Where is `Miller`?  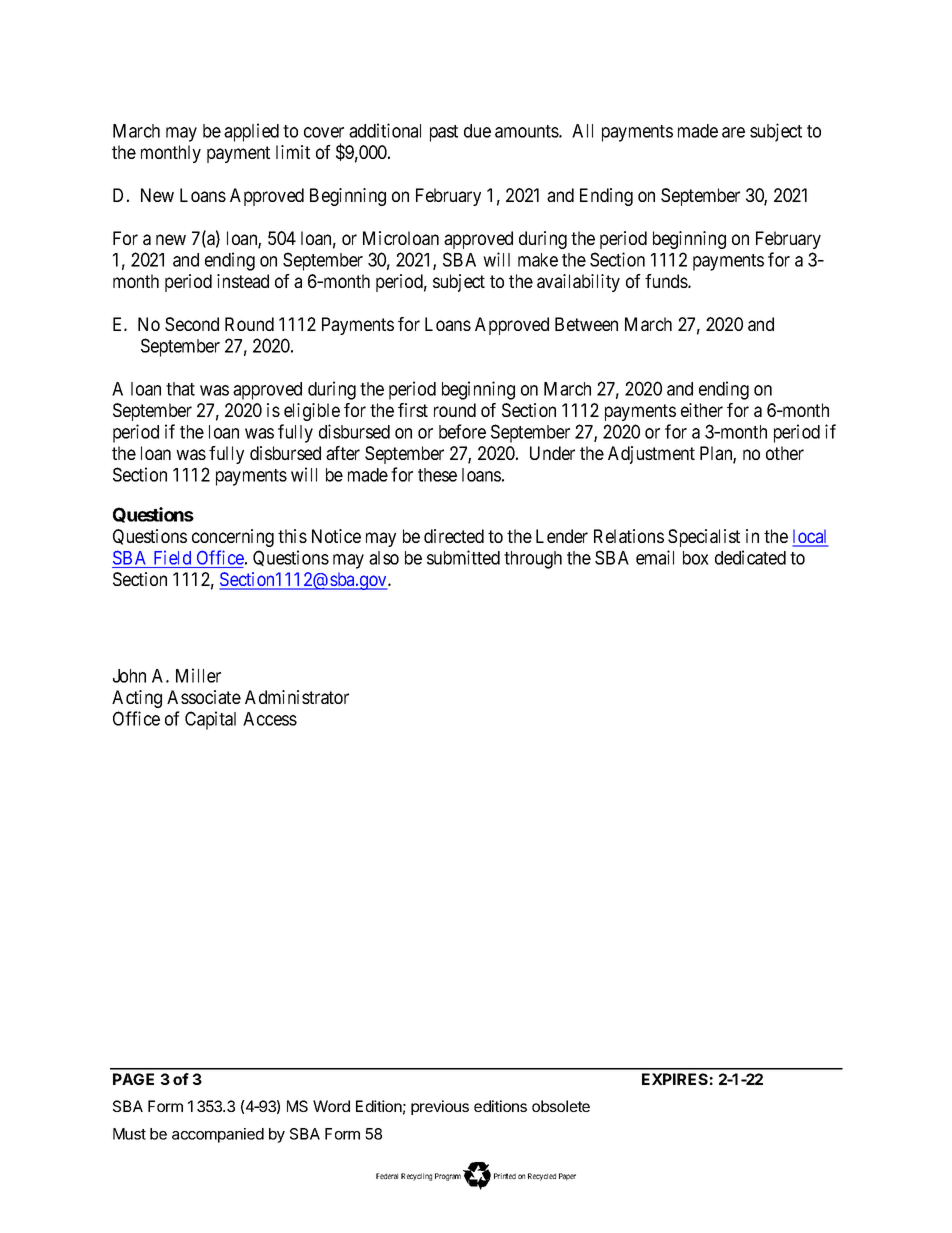
Miller is located at coordinates (198, 675).
